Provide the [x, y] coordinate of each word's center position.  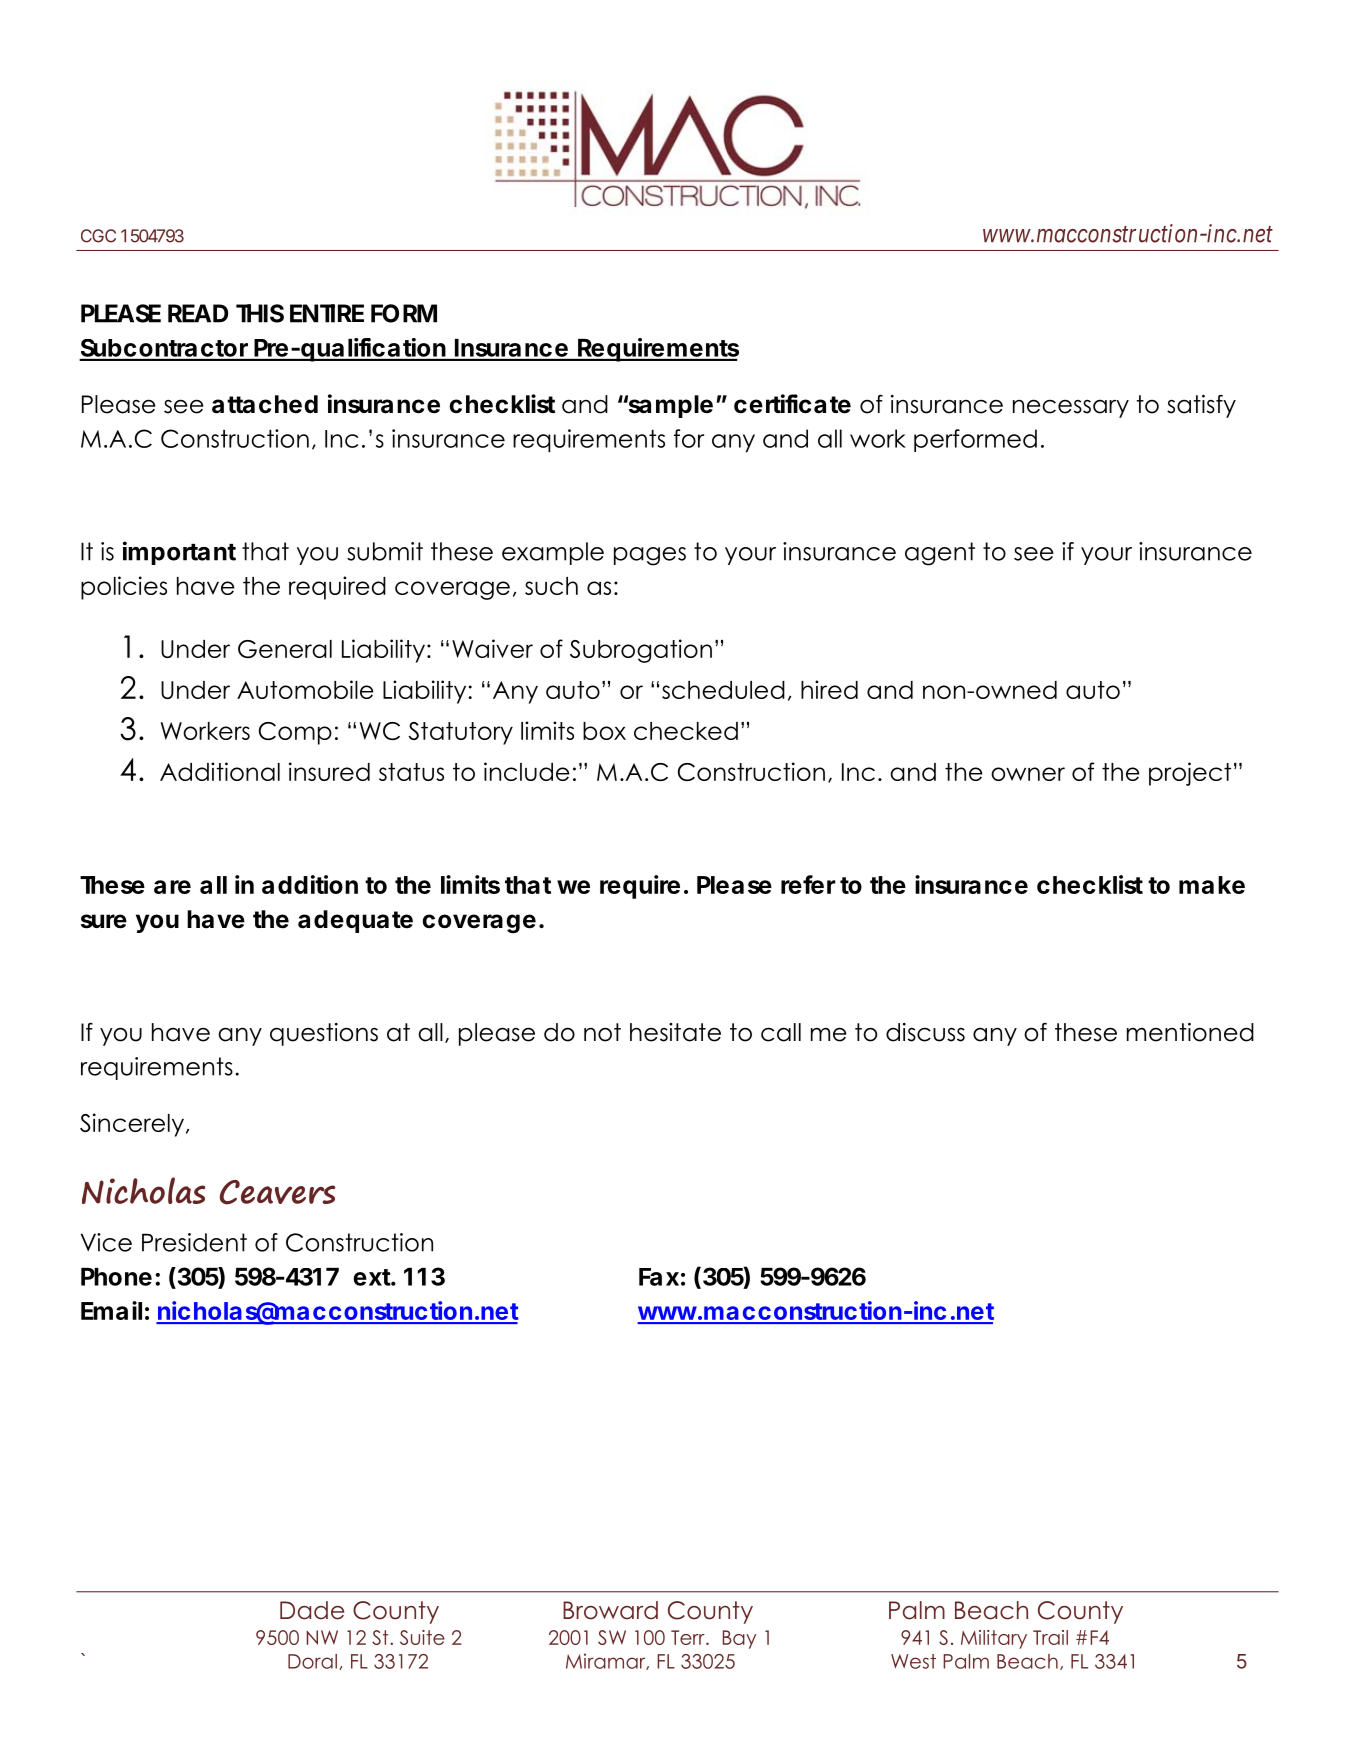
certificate [792, 404]
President [194, 1242]
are [172, 887]
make [1212, 885]
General [285, 649]
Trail [1050, 1637]
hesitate [675, 1032]
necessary [1071, 408]
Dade [312, 1610]
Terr [689, 1637]
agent [940, 554]
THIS [260, 313]
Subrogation [641, 651]
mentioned [1190, 1032]
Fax [659, 1277]
